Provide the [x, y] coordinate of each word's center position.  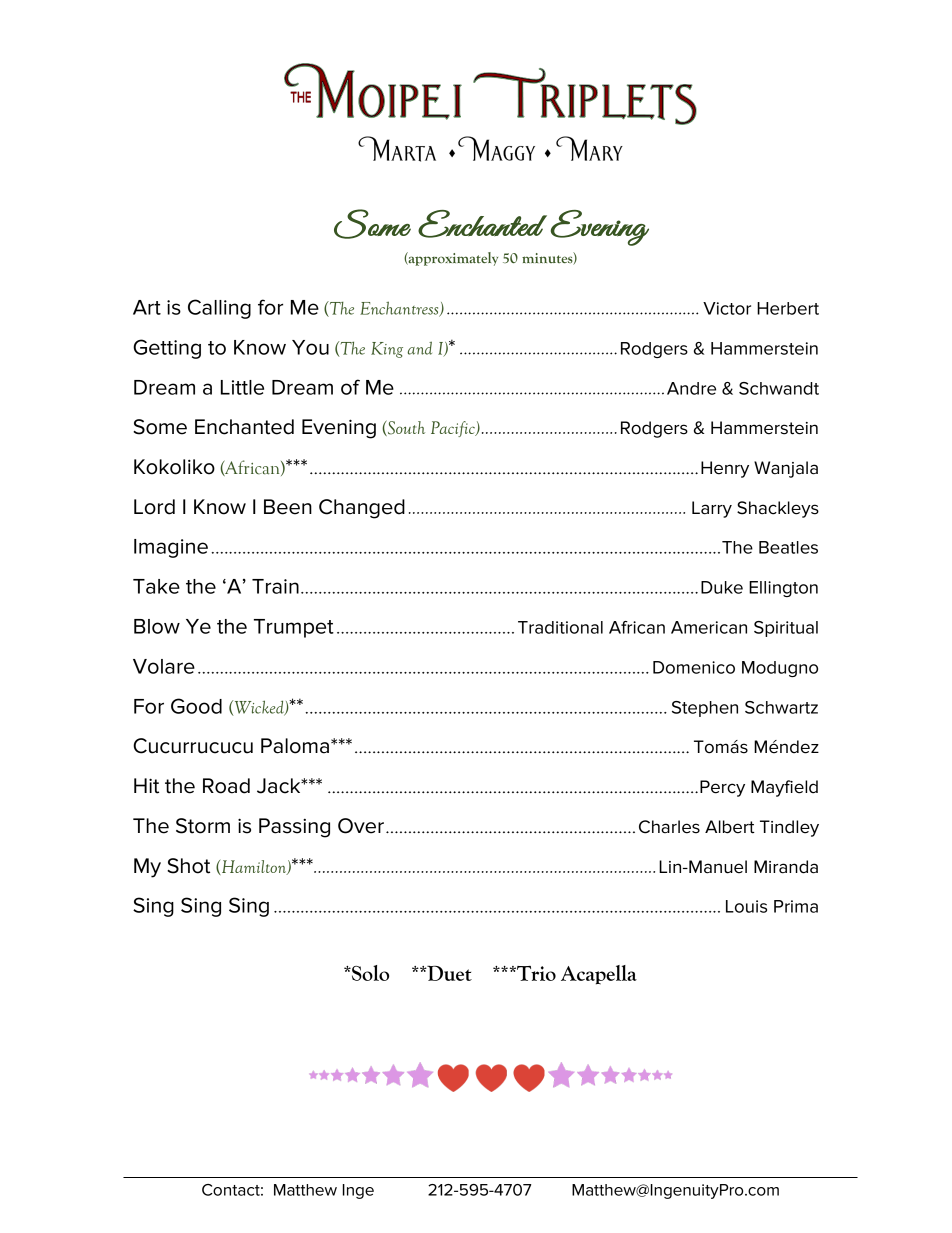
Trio [535, 973]
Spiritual [786, 629]
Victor [727, 308]
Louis [746, 906]
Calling [219, 309]
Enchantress [400, 309]
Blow [157, 626]
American [709, 627]
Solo [369, 973]
